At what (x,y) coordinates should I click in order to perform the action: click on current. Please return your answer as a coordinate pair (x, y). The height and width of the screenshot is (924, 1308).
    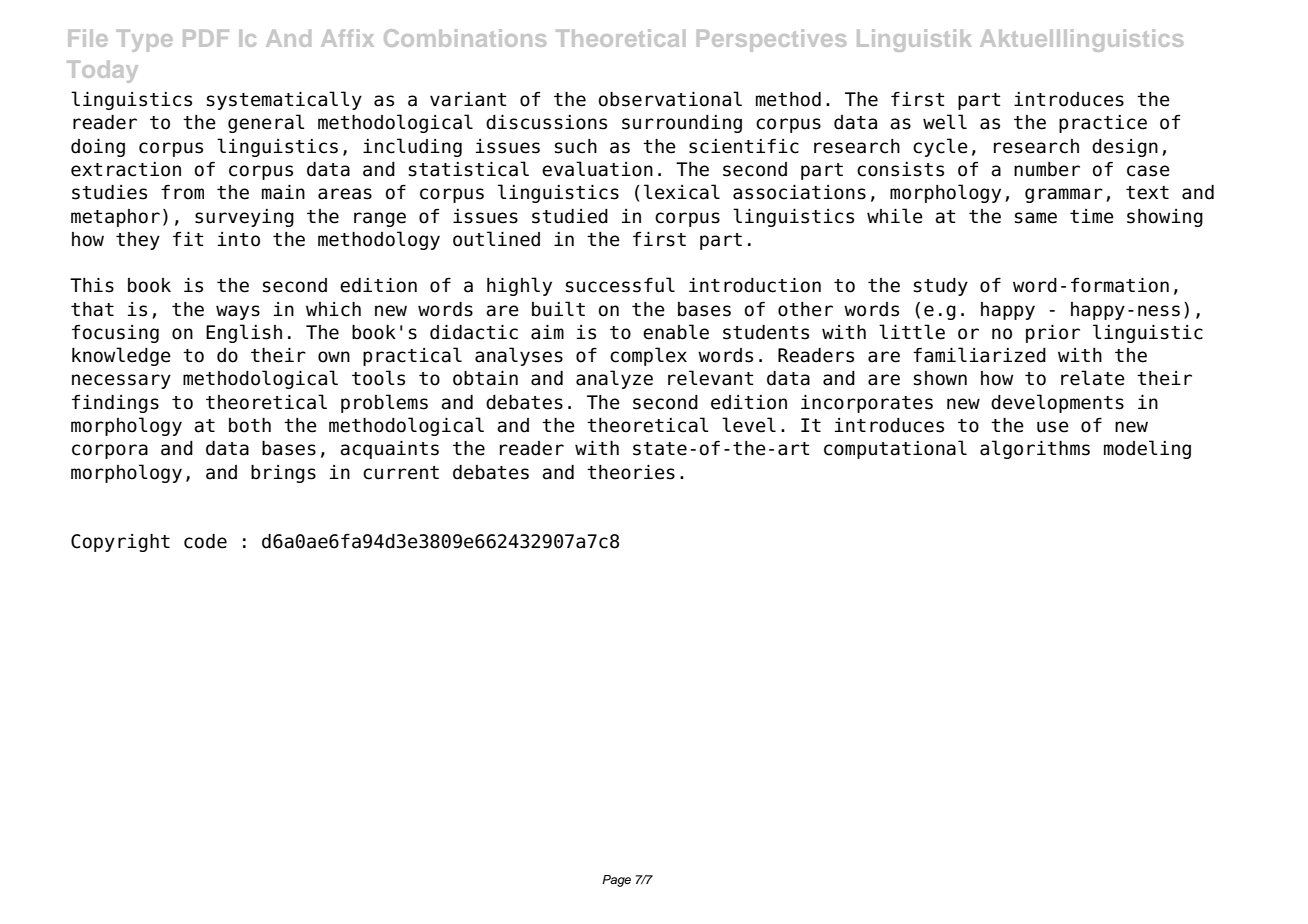
    Looking at the image, I should click on (401, 473).
